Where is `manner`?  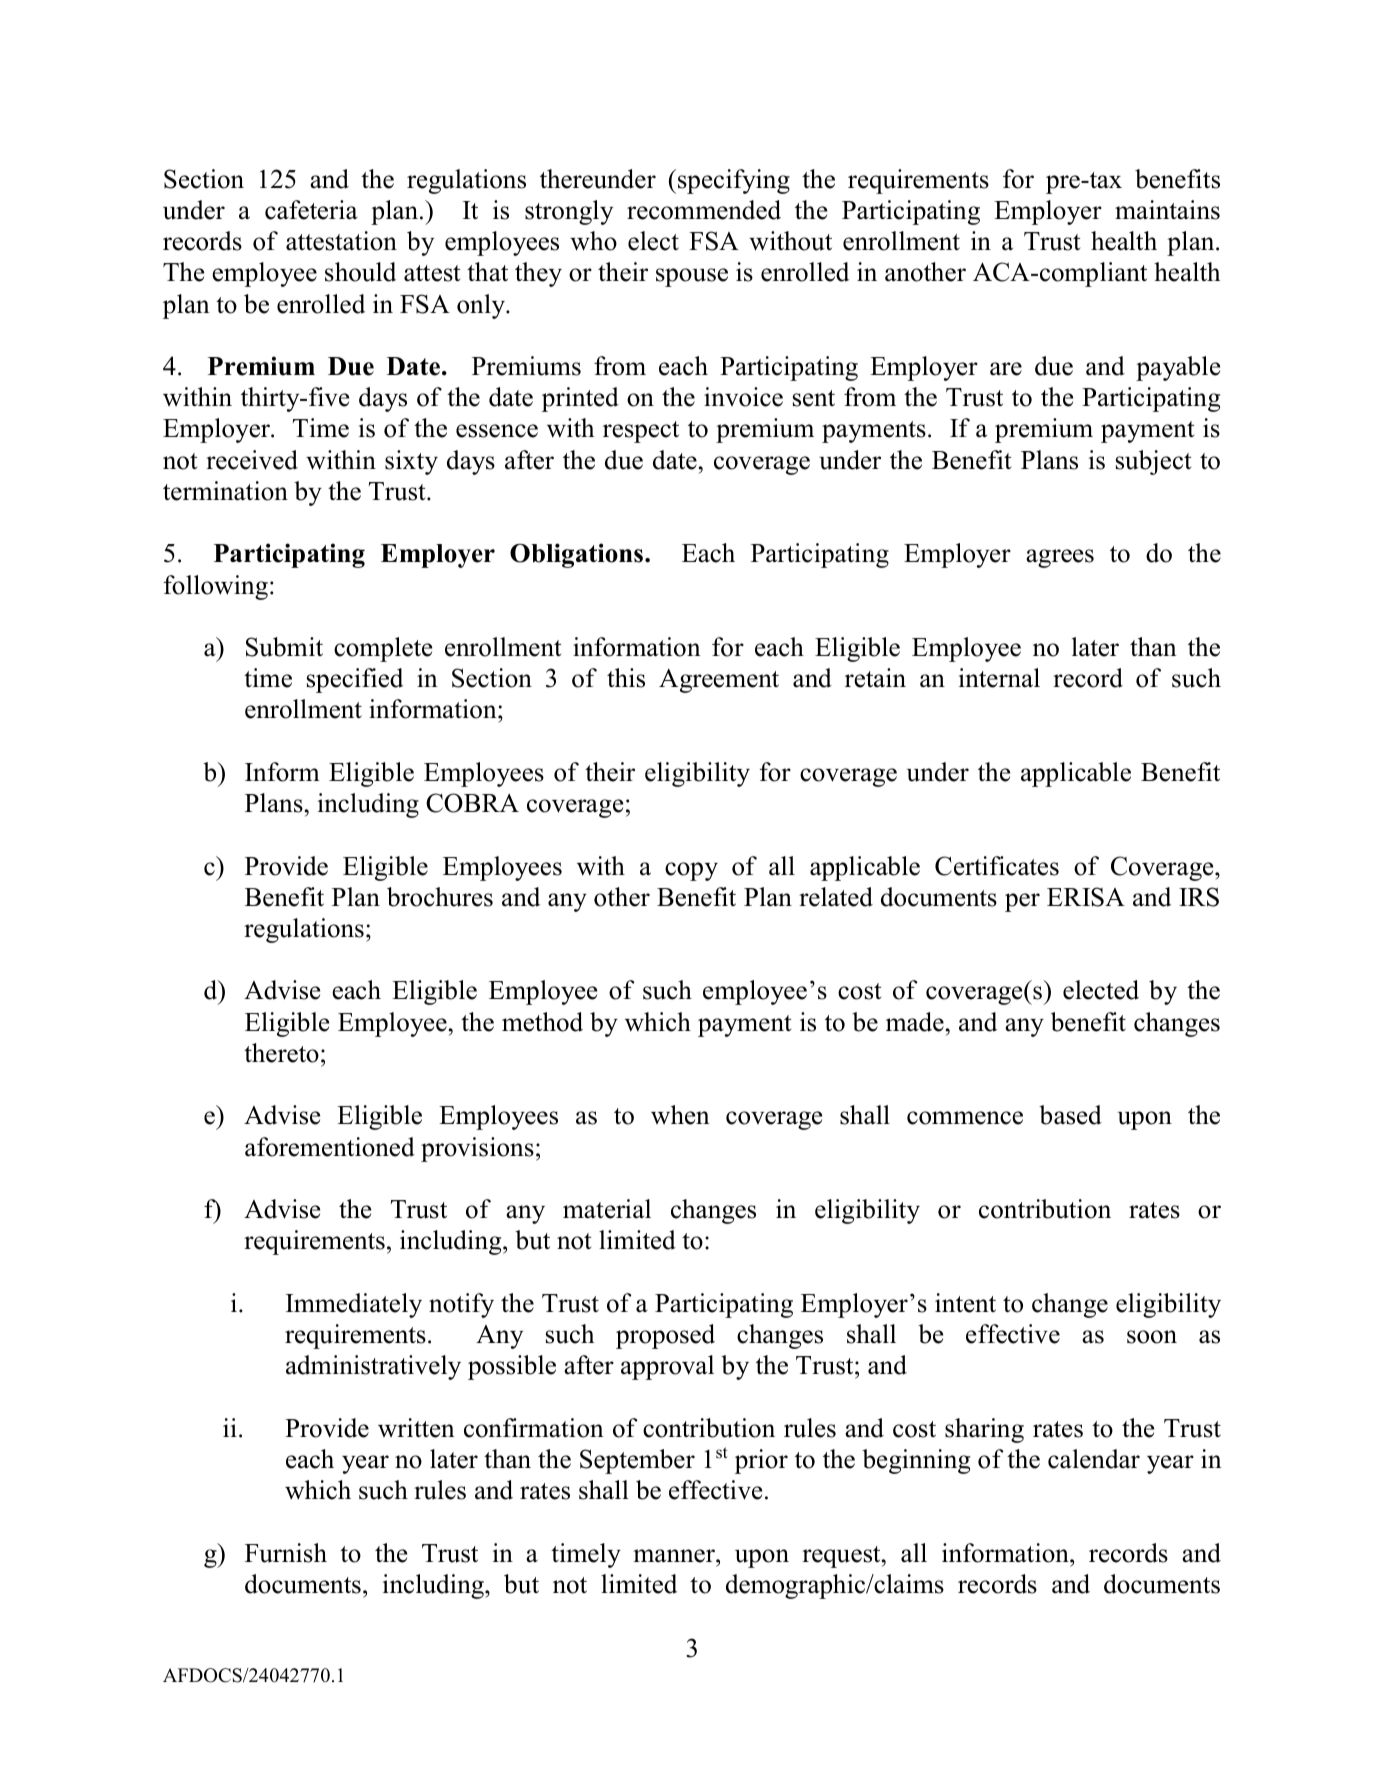
manner is located at coordinates (675, 1556).
